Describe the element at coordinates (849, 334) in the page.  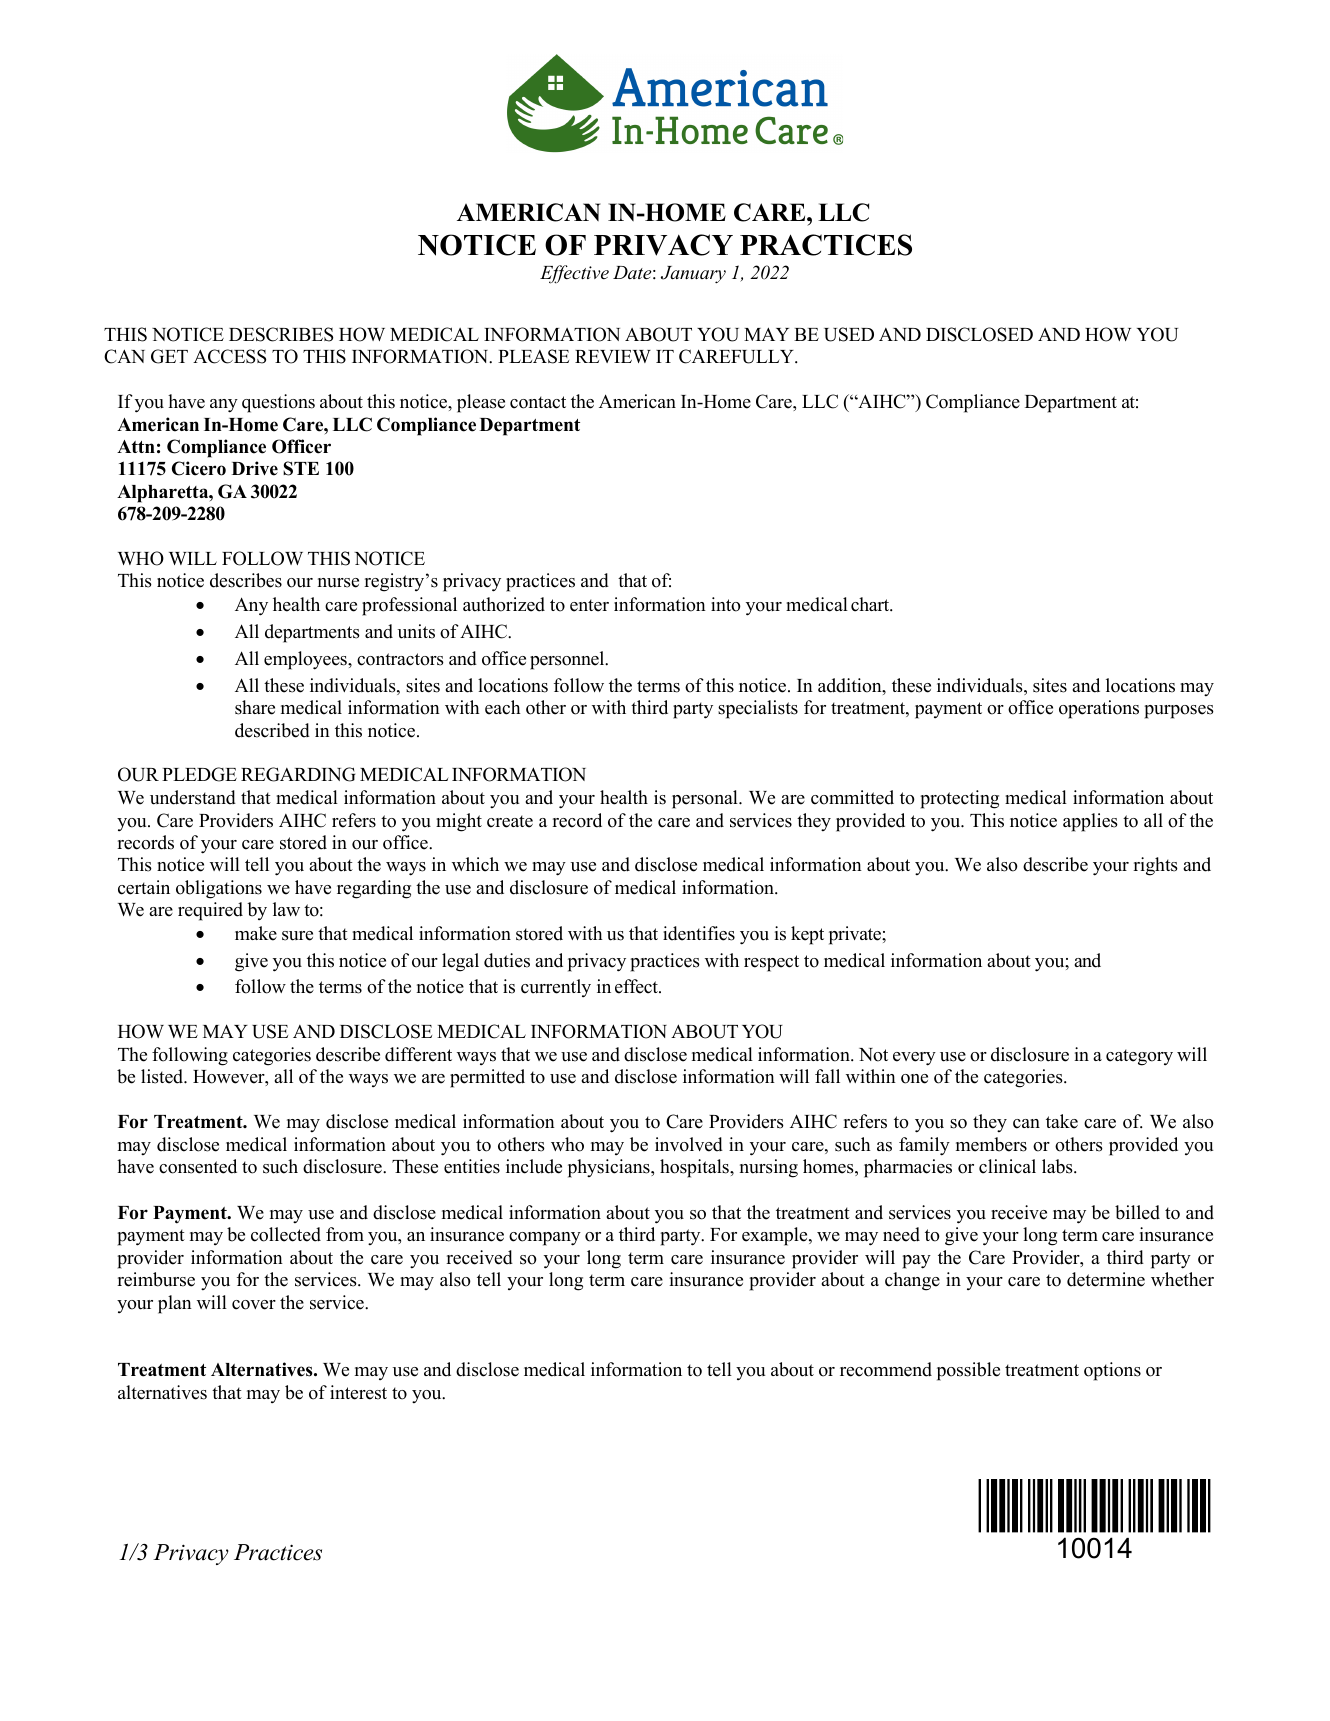
I see `USED` at that location.
